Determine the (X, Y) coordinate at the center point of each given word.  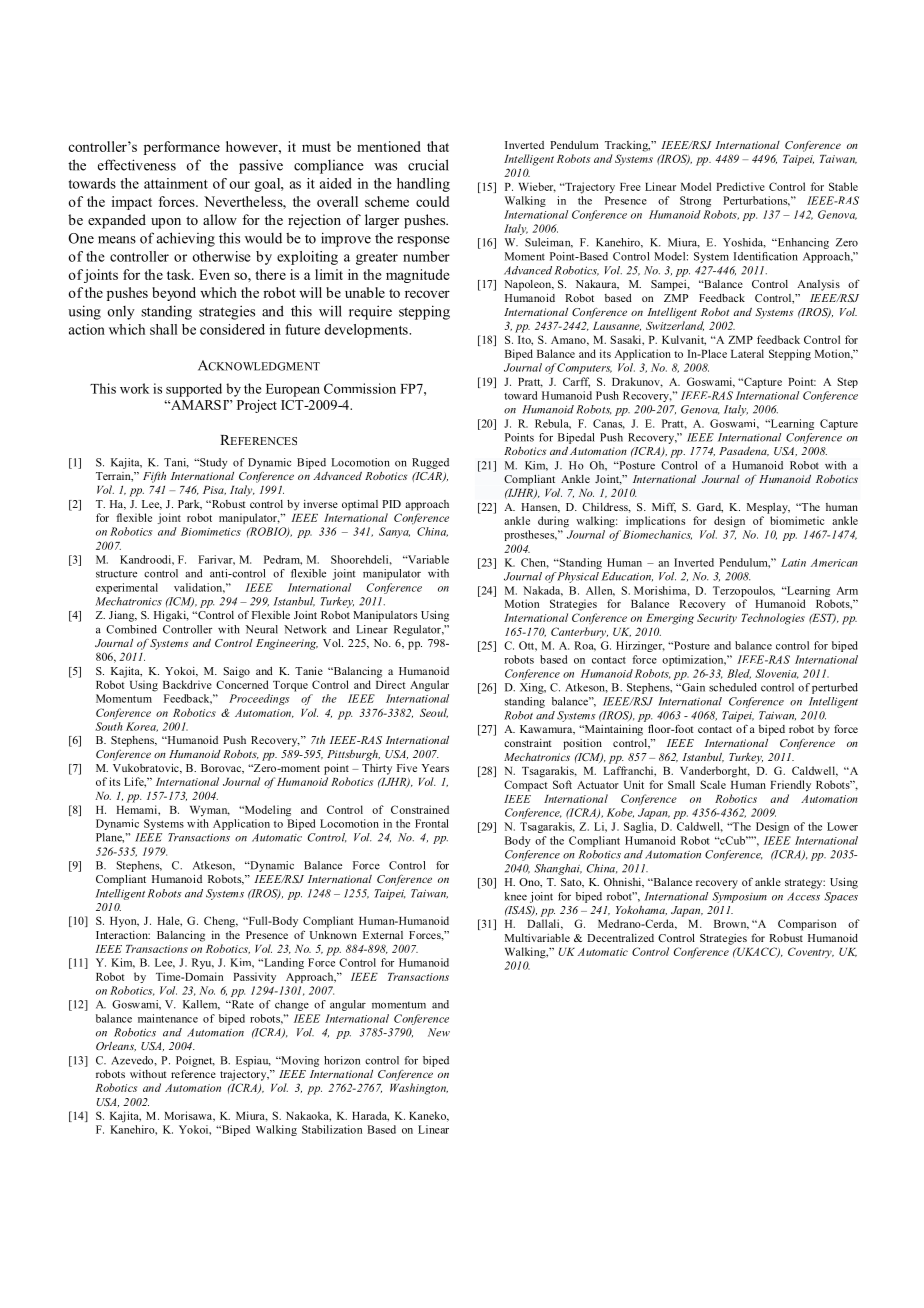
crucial (428, 165)
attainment (176, 183)
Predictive (740, 186)
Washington (419, 1089)
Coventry (811, 952)
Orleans (116, 1047)
